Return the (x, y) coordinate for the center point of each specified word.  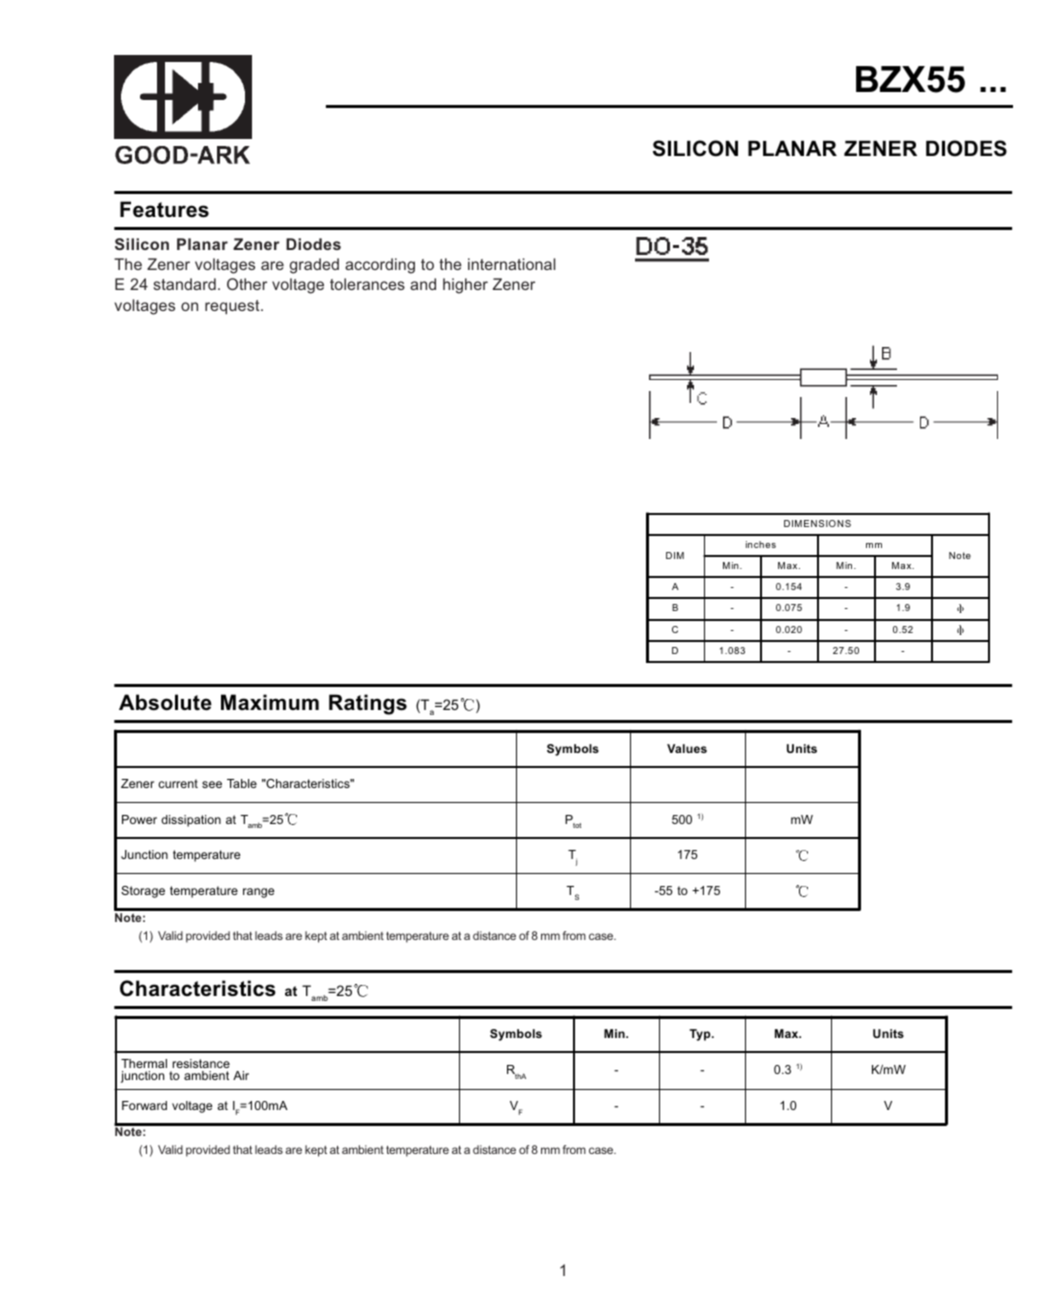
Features (164, 209)
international (511, 264)
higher (465, 286)
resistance (201, 1063)
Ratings (368, 704)
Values (687, 748)
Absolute (165, 702)
